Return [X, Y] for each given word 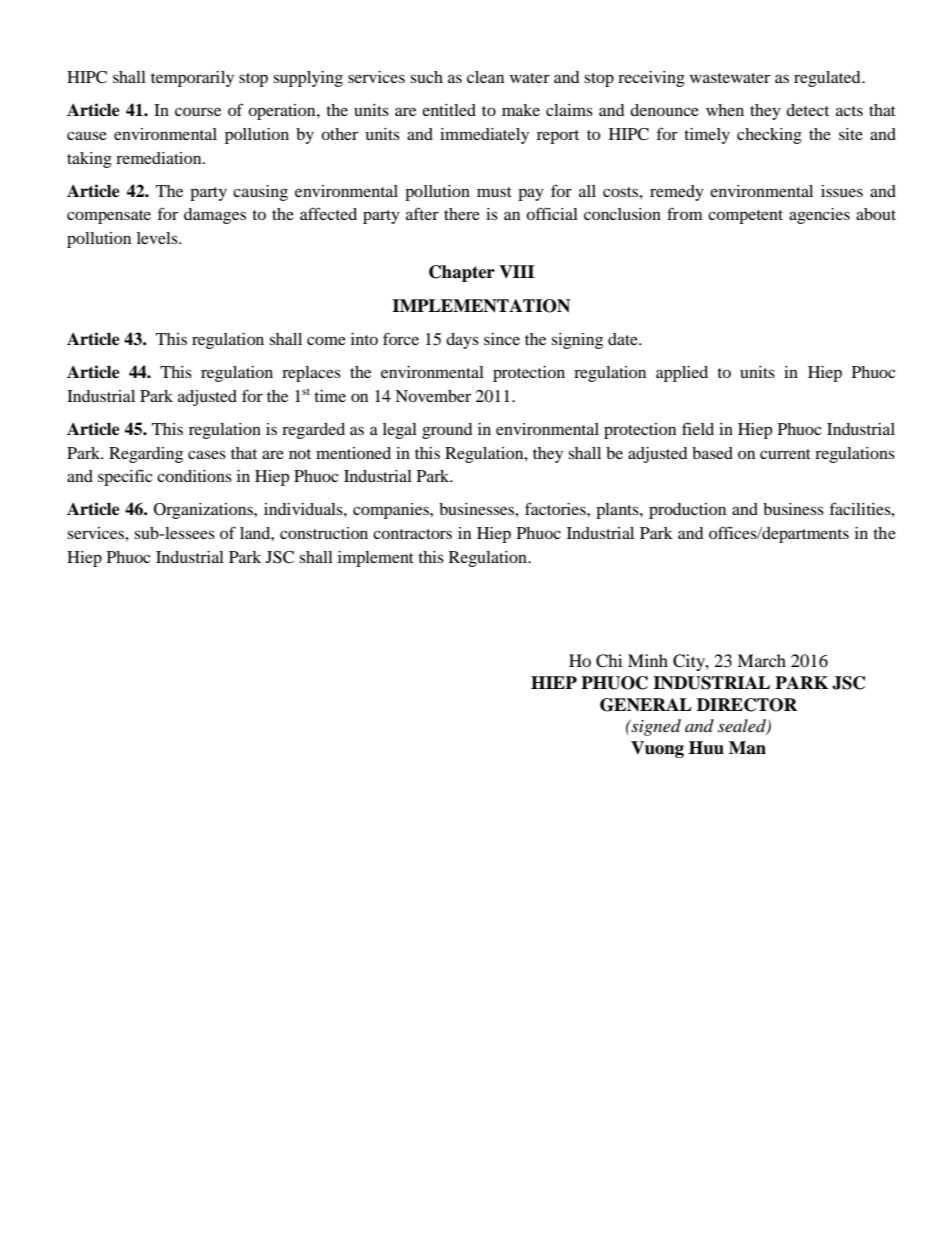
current [785, 454]
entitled [449, 110]
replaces [311, 374]
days [462, 341]
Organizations [204, 511]
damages [215, 216]
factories [556, 508]
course [198, 111]
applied [682, 374]
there [462, 214]
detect [807, 110]
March [761, 660]
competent [745, 217]
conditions [194, 476]
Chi [609, 661]
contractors [412, 534]
